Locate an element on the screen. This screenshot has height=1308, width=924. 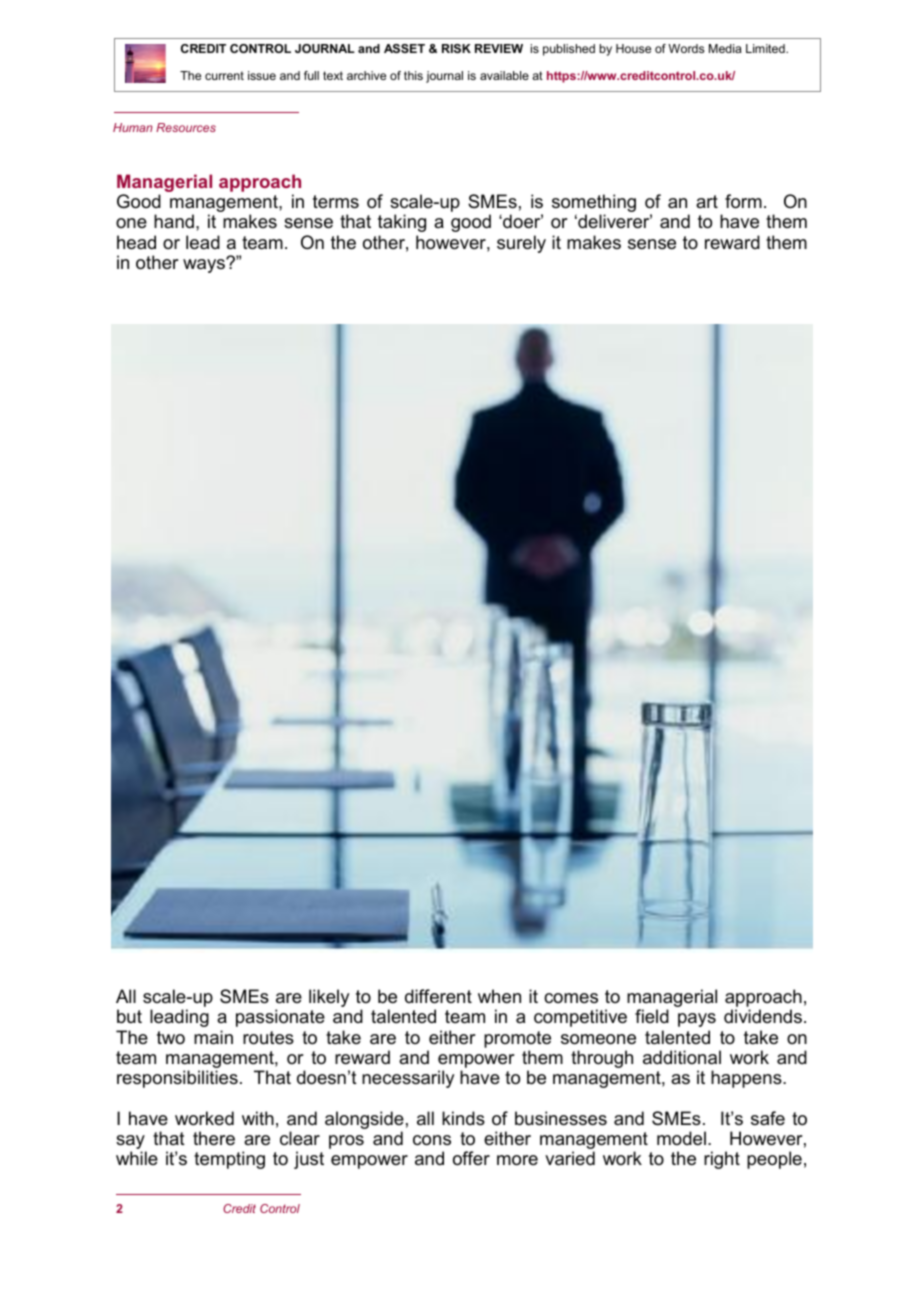
kinds is located at coordinates (463, 1118).
